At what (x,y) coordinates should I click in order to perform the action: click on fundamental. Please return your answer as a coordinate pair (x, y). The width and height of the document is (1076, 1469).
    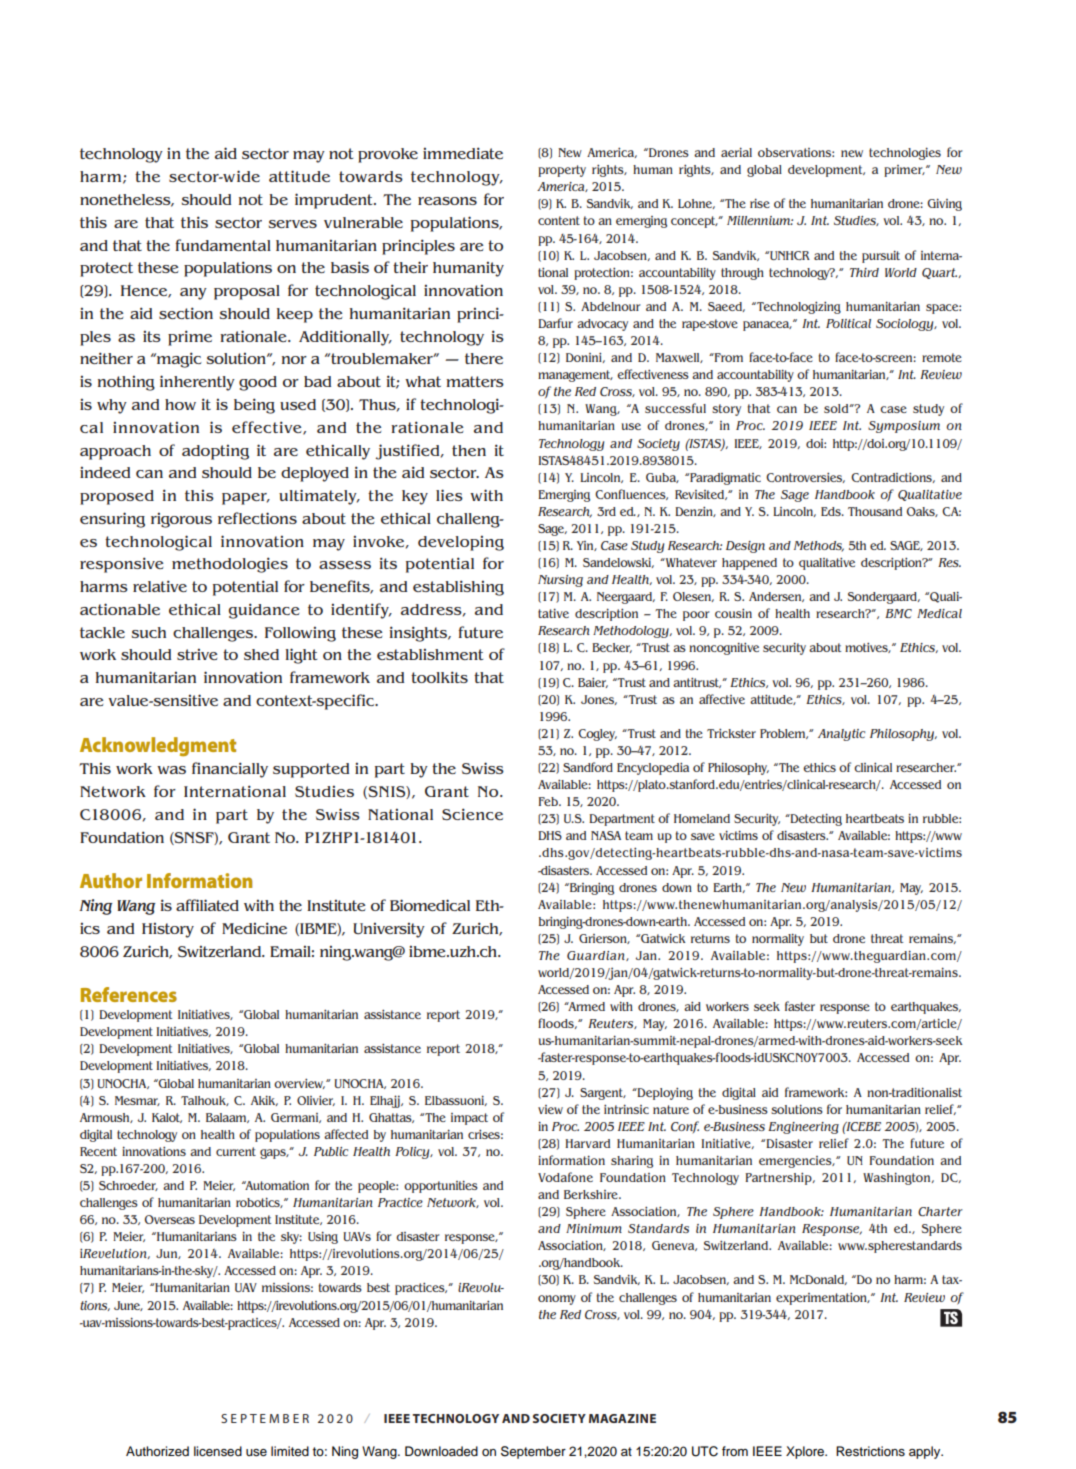
    Looking at the image, I should click on (223, 245).
